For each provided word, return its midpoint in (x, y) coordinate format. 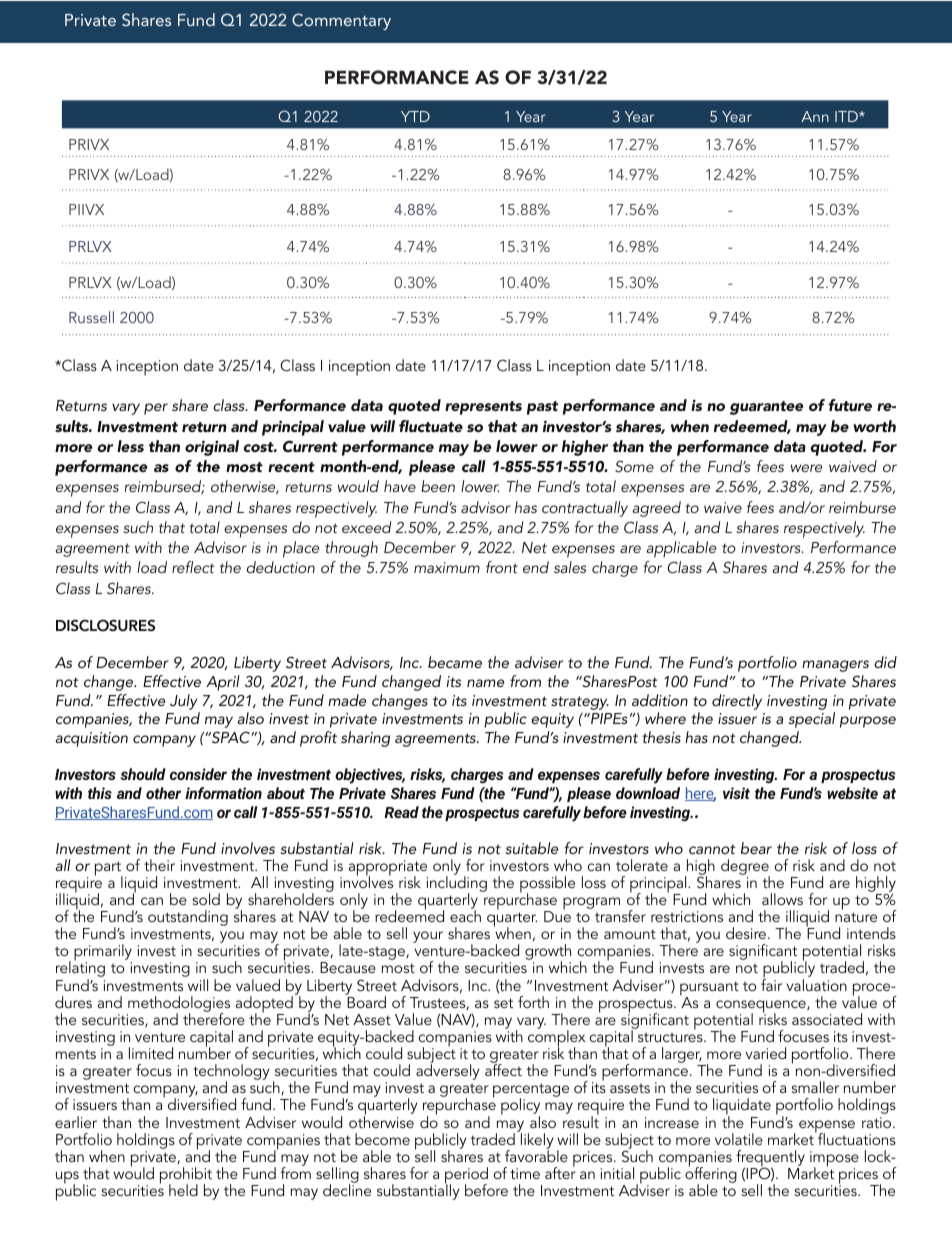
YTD (415, 116)
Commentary (341, 21)
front (502, 567)
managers (835, 666)
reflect (193, 567)
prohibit (186, 1176)
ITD (847, 116)
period (466, 1176)
